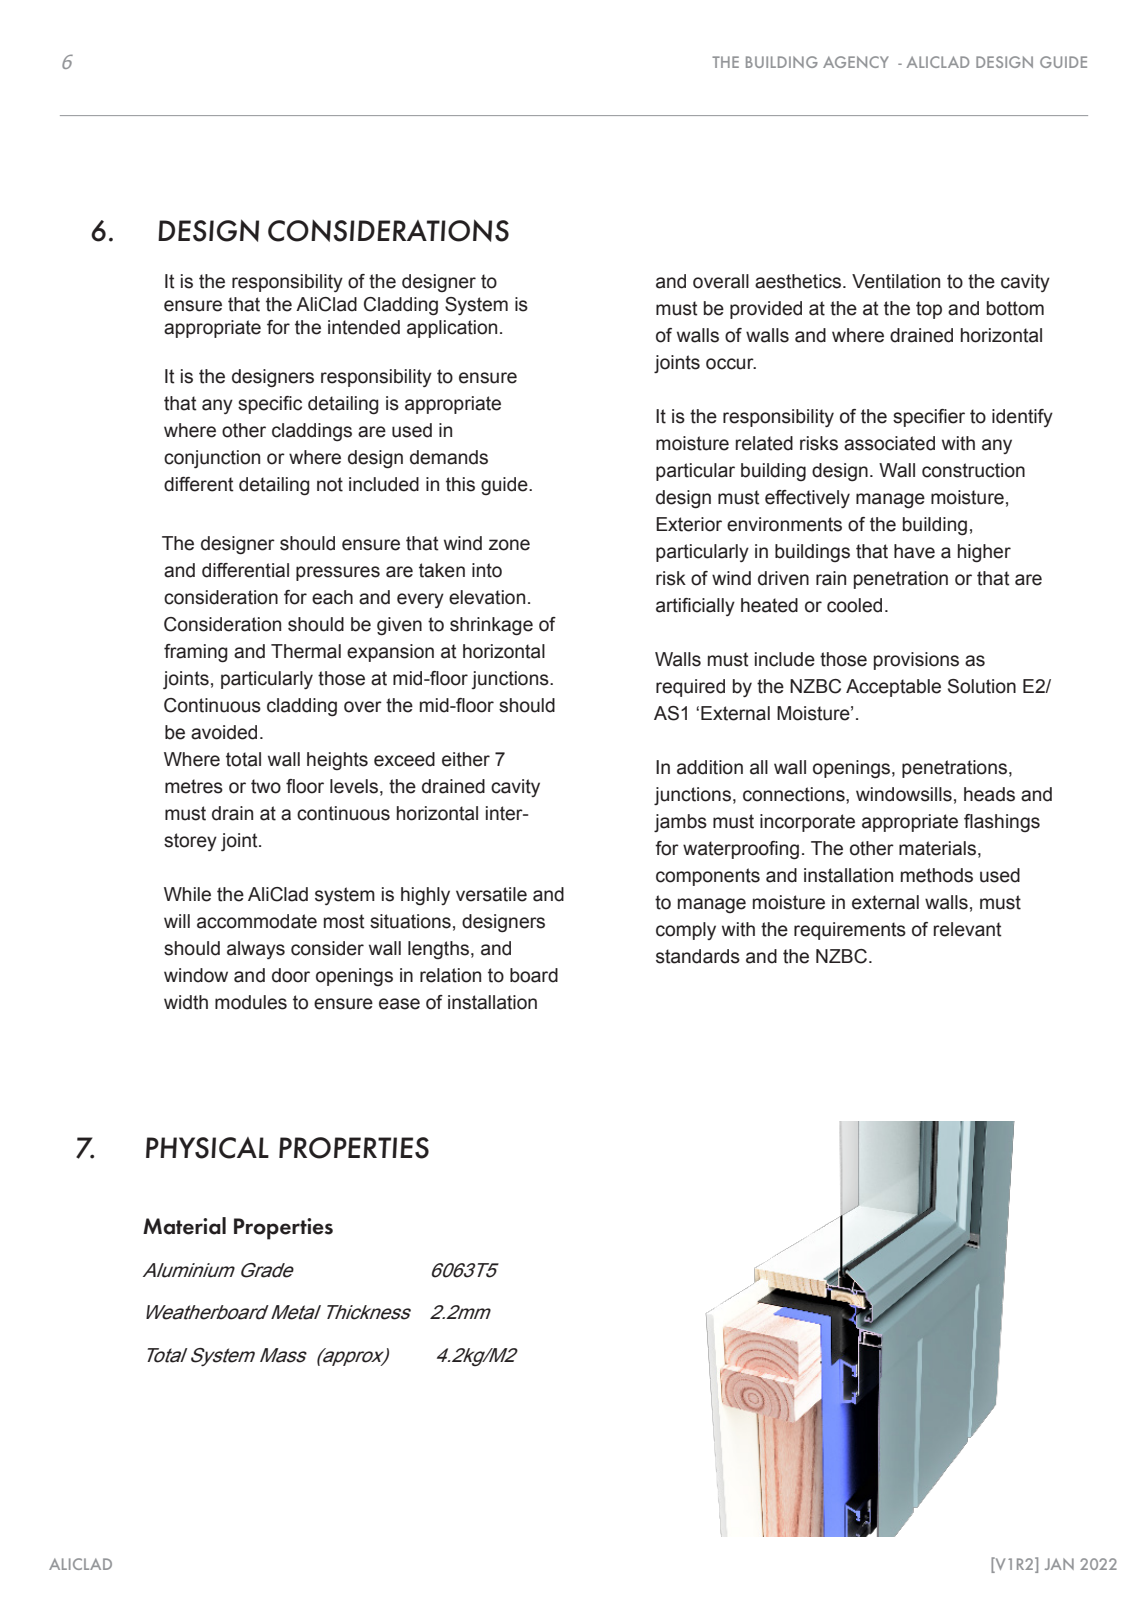 This screenshot has width=1148, height=1624. I want to click on Ventilation, so click(896, 281).
